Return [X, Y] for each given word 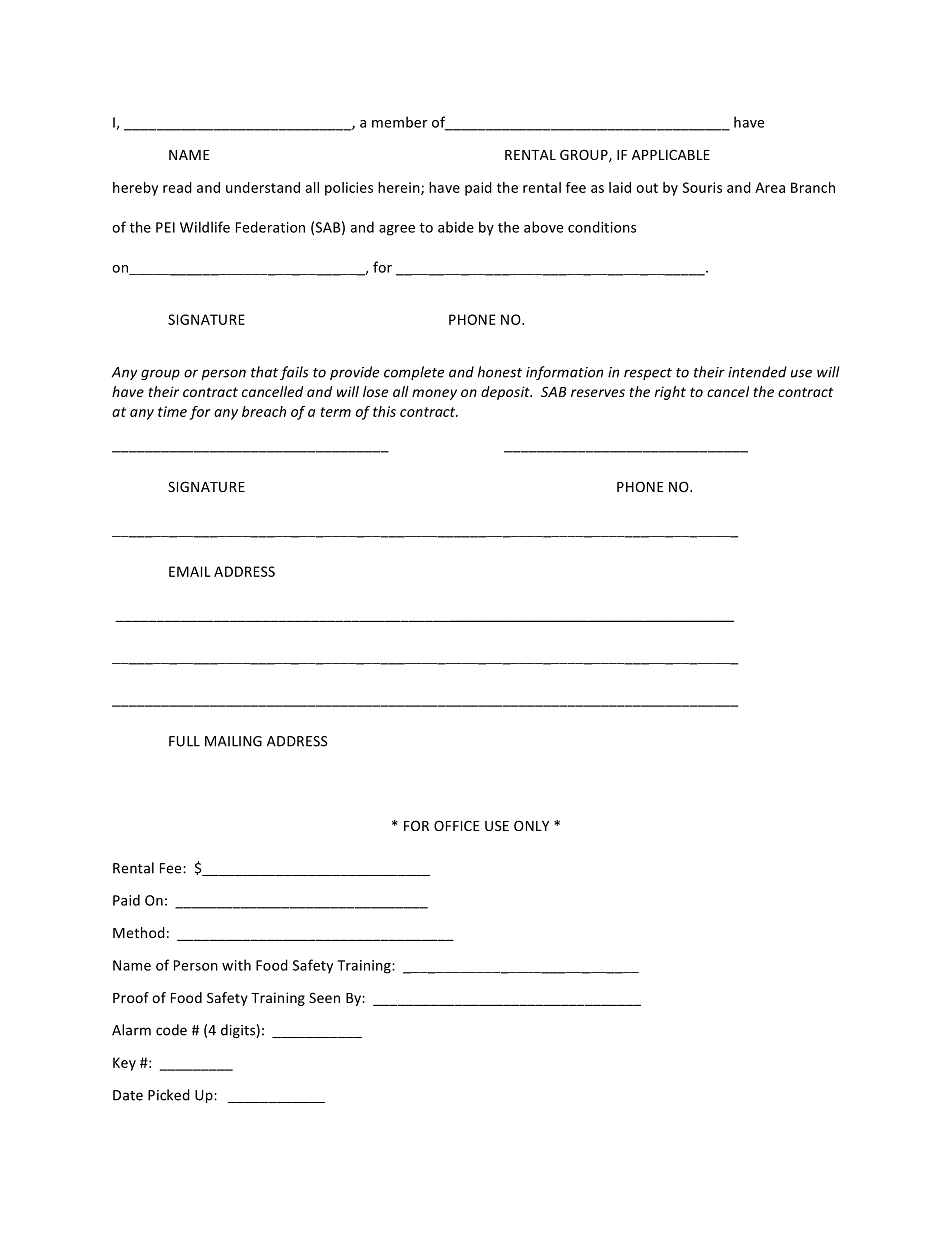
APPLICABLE [671, 155]
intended [757, 372]
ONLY [531, 825]
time [172, 411]
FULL [184, 741]
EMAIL [190, 571]
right [670, 393]
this [384, 411]
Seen [324, 997]
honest [500, 372]
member [400, 122]
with [236, 965]
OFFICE [456, 825]
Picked [169, 1095]
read [177, 187]
